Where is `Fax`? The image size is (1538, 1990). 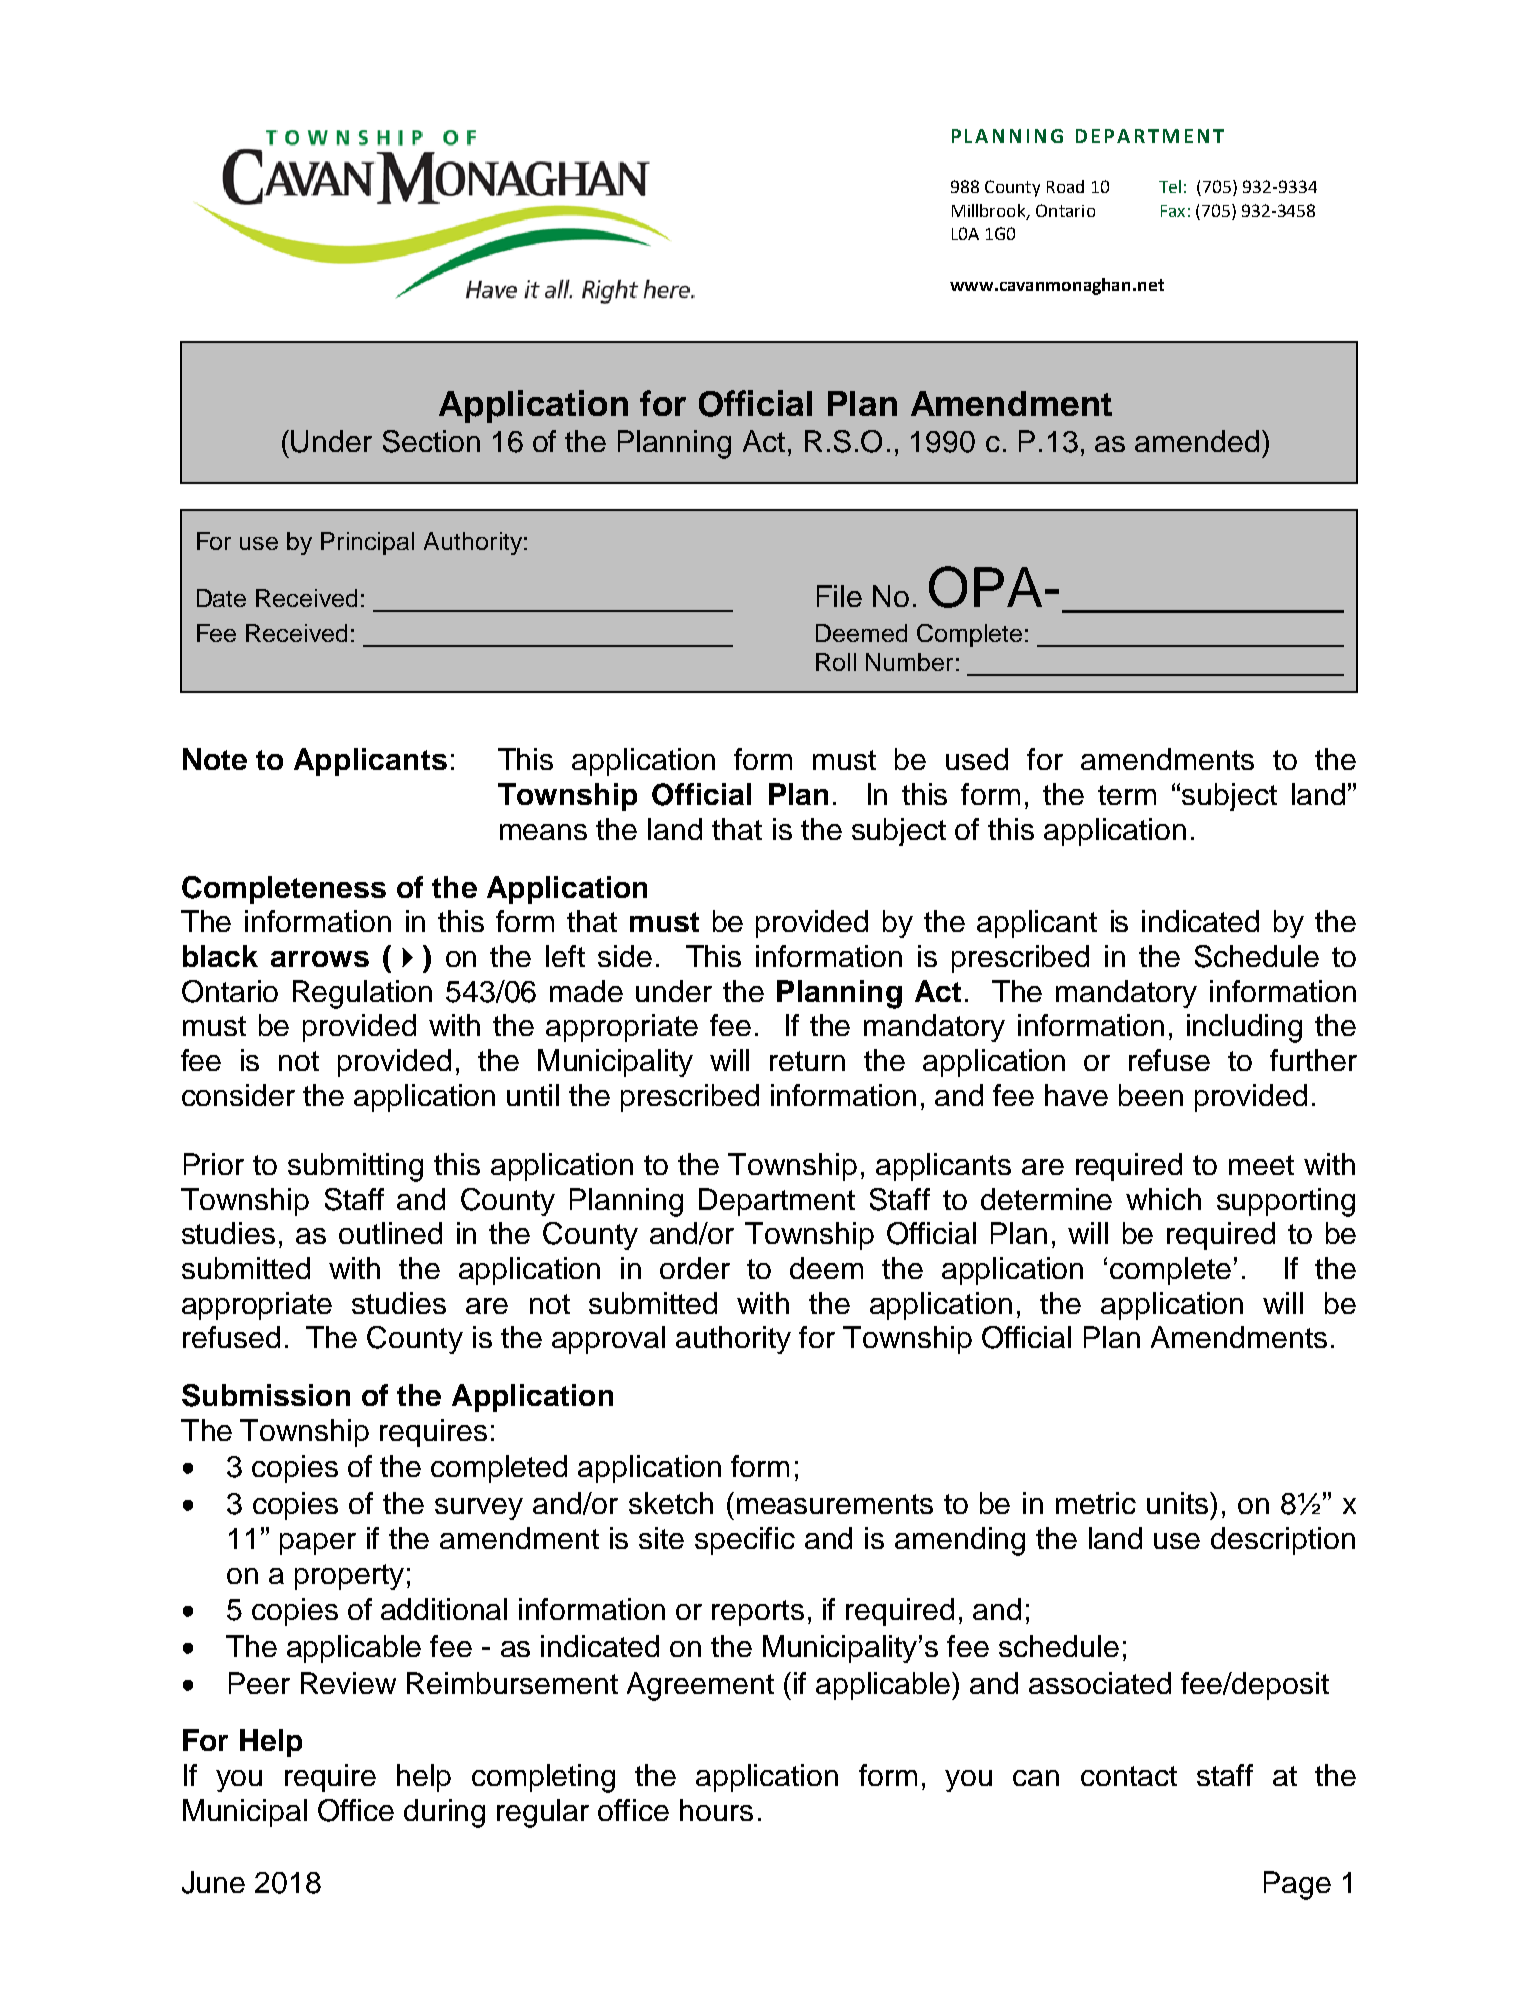 Fax is located at coordinates (1173, 211).
